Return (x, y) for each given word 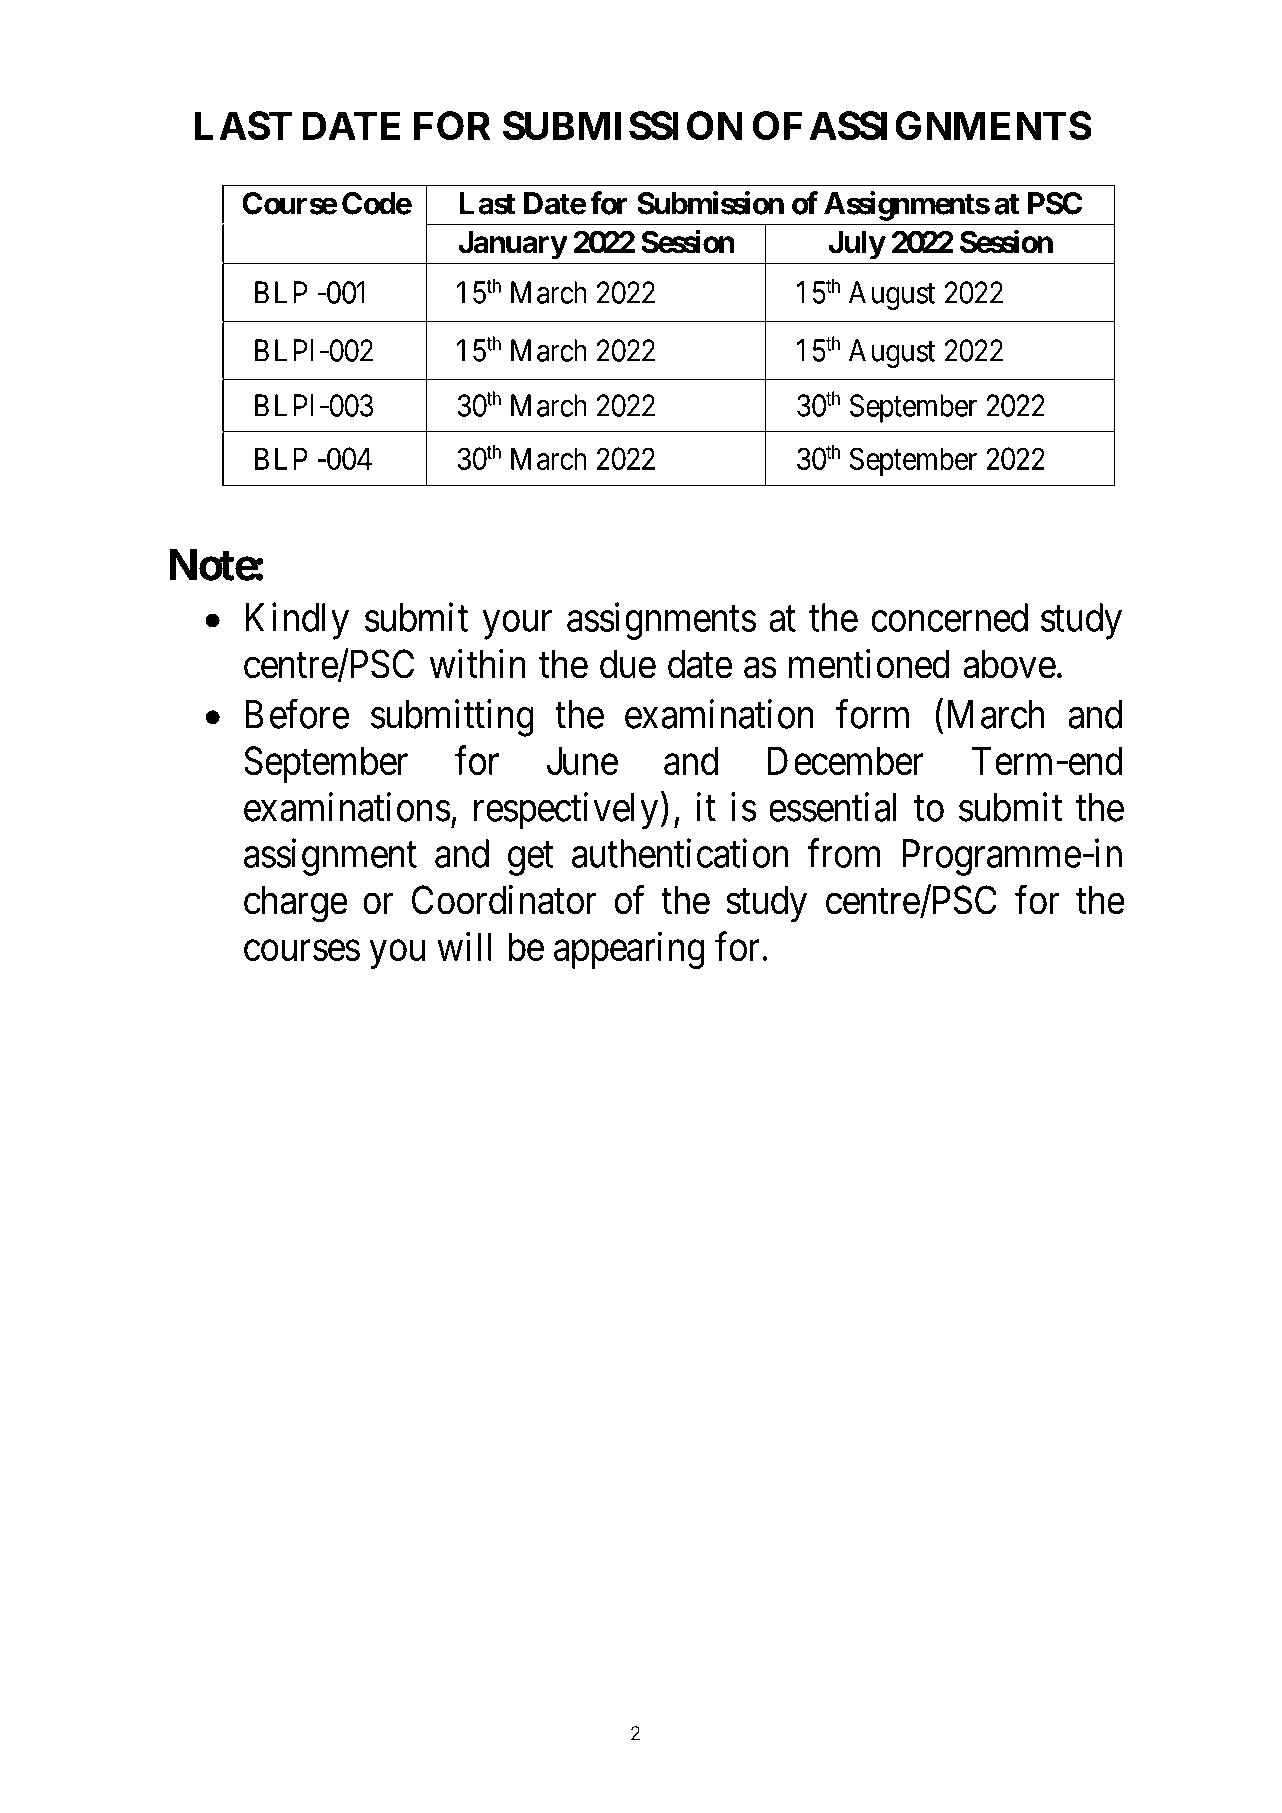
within (478, 664)
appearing (629, 950)
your (517, 625)
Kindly (297, 621)
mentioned (869, 664)
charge (295, 904)
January (512, 245)
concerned (949, 617)
